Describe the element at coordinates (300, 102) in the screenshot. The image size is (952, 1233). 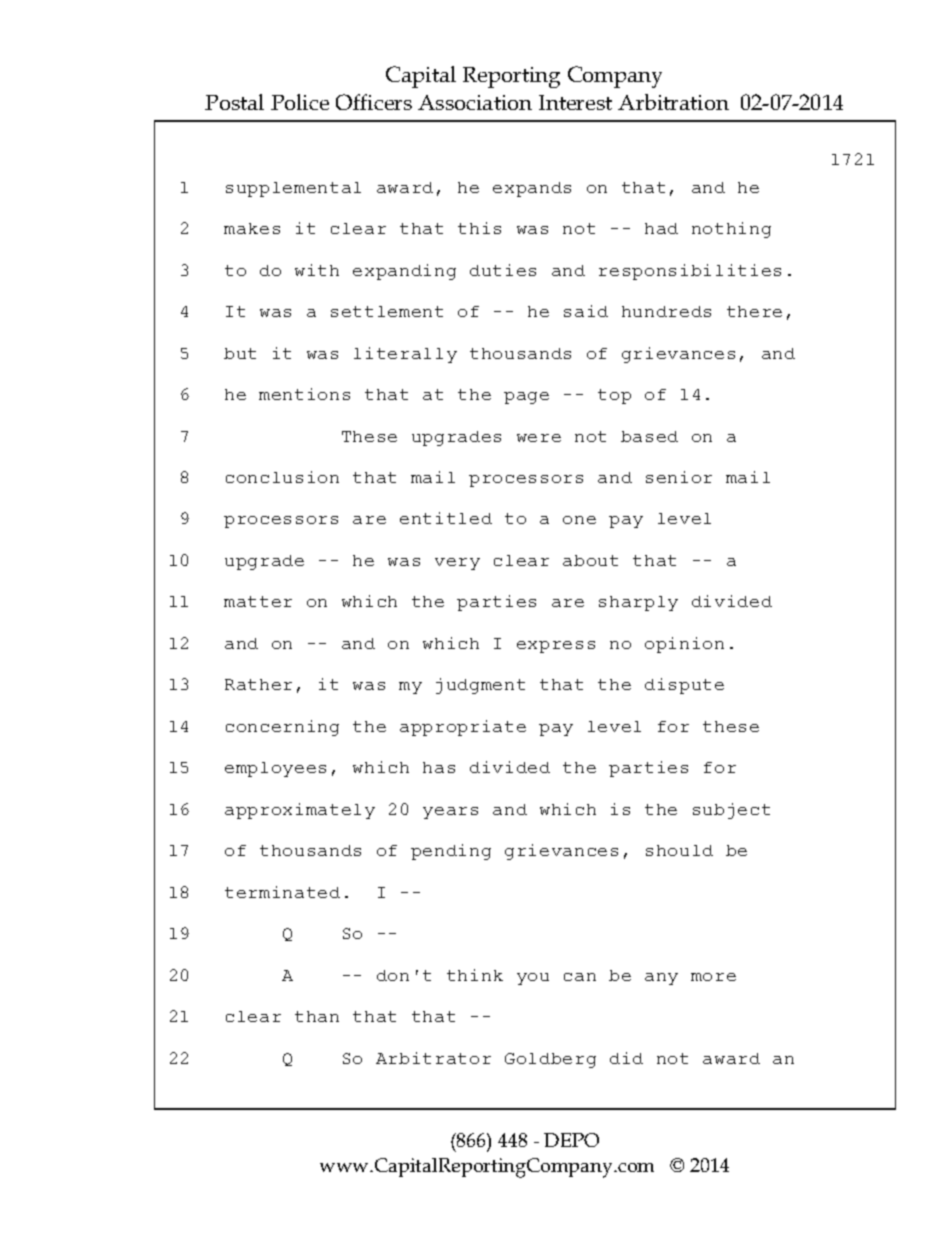
I see `Police` at that location.
